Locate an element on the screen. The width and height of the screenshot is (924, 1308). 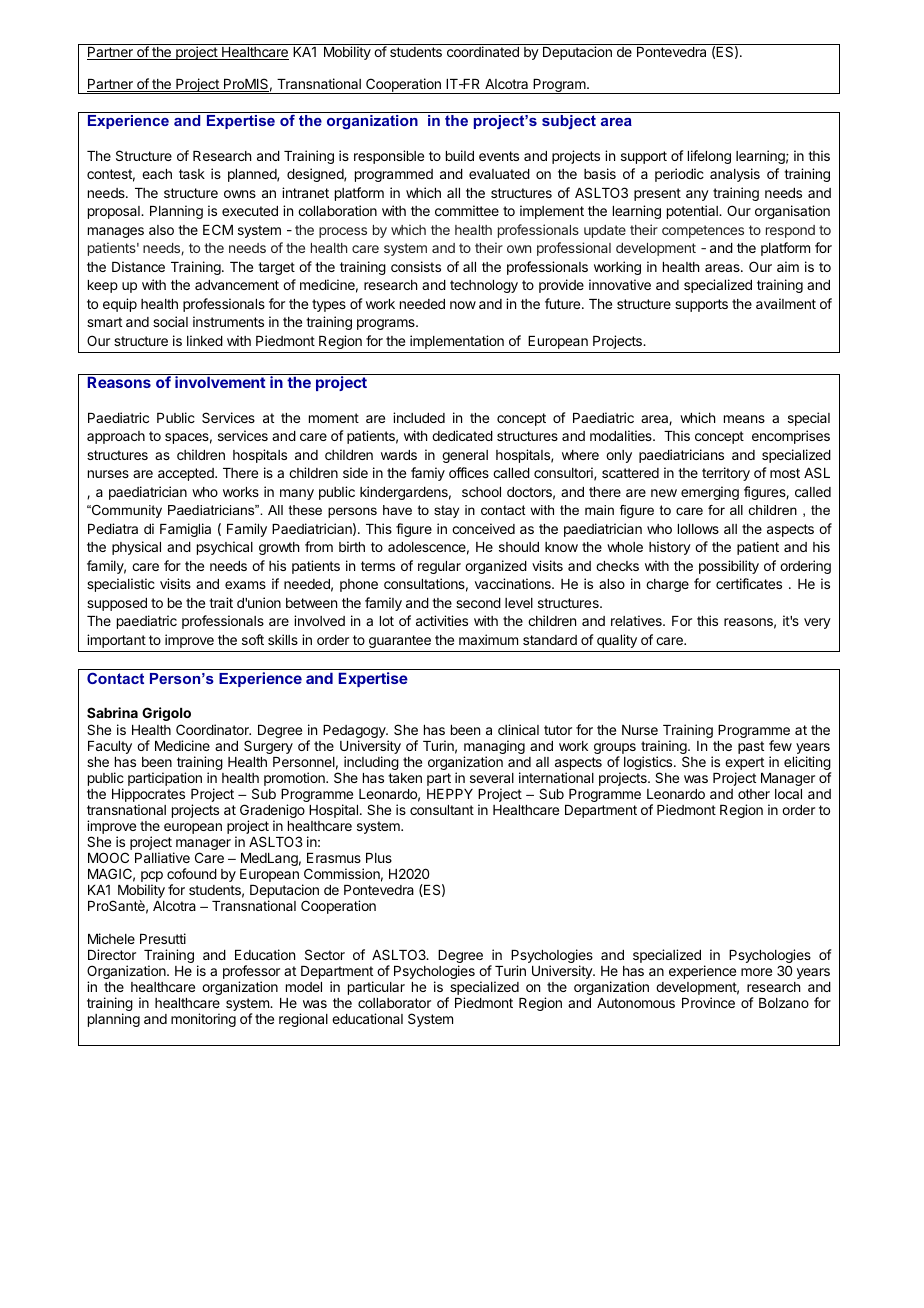
maximum is located at coordinates (488, 639).
